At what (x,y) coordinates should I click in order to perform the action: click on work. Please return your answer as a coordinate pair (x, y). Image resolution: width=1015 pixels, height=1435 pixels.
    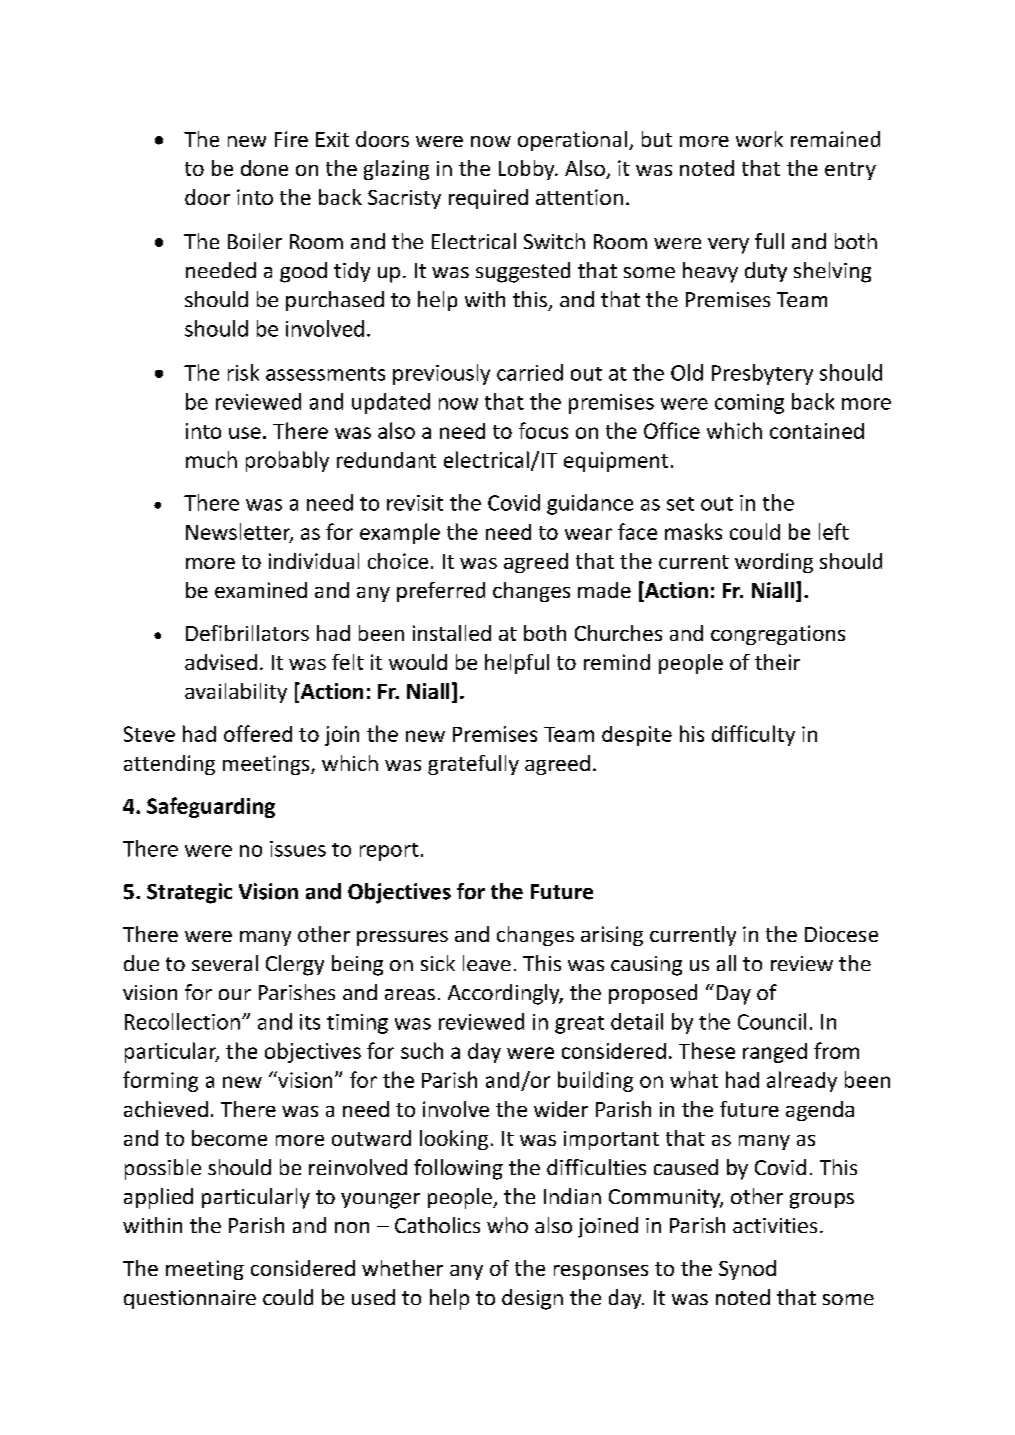
    Looking at the image, I should click on (759, 139).
